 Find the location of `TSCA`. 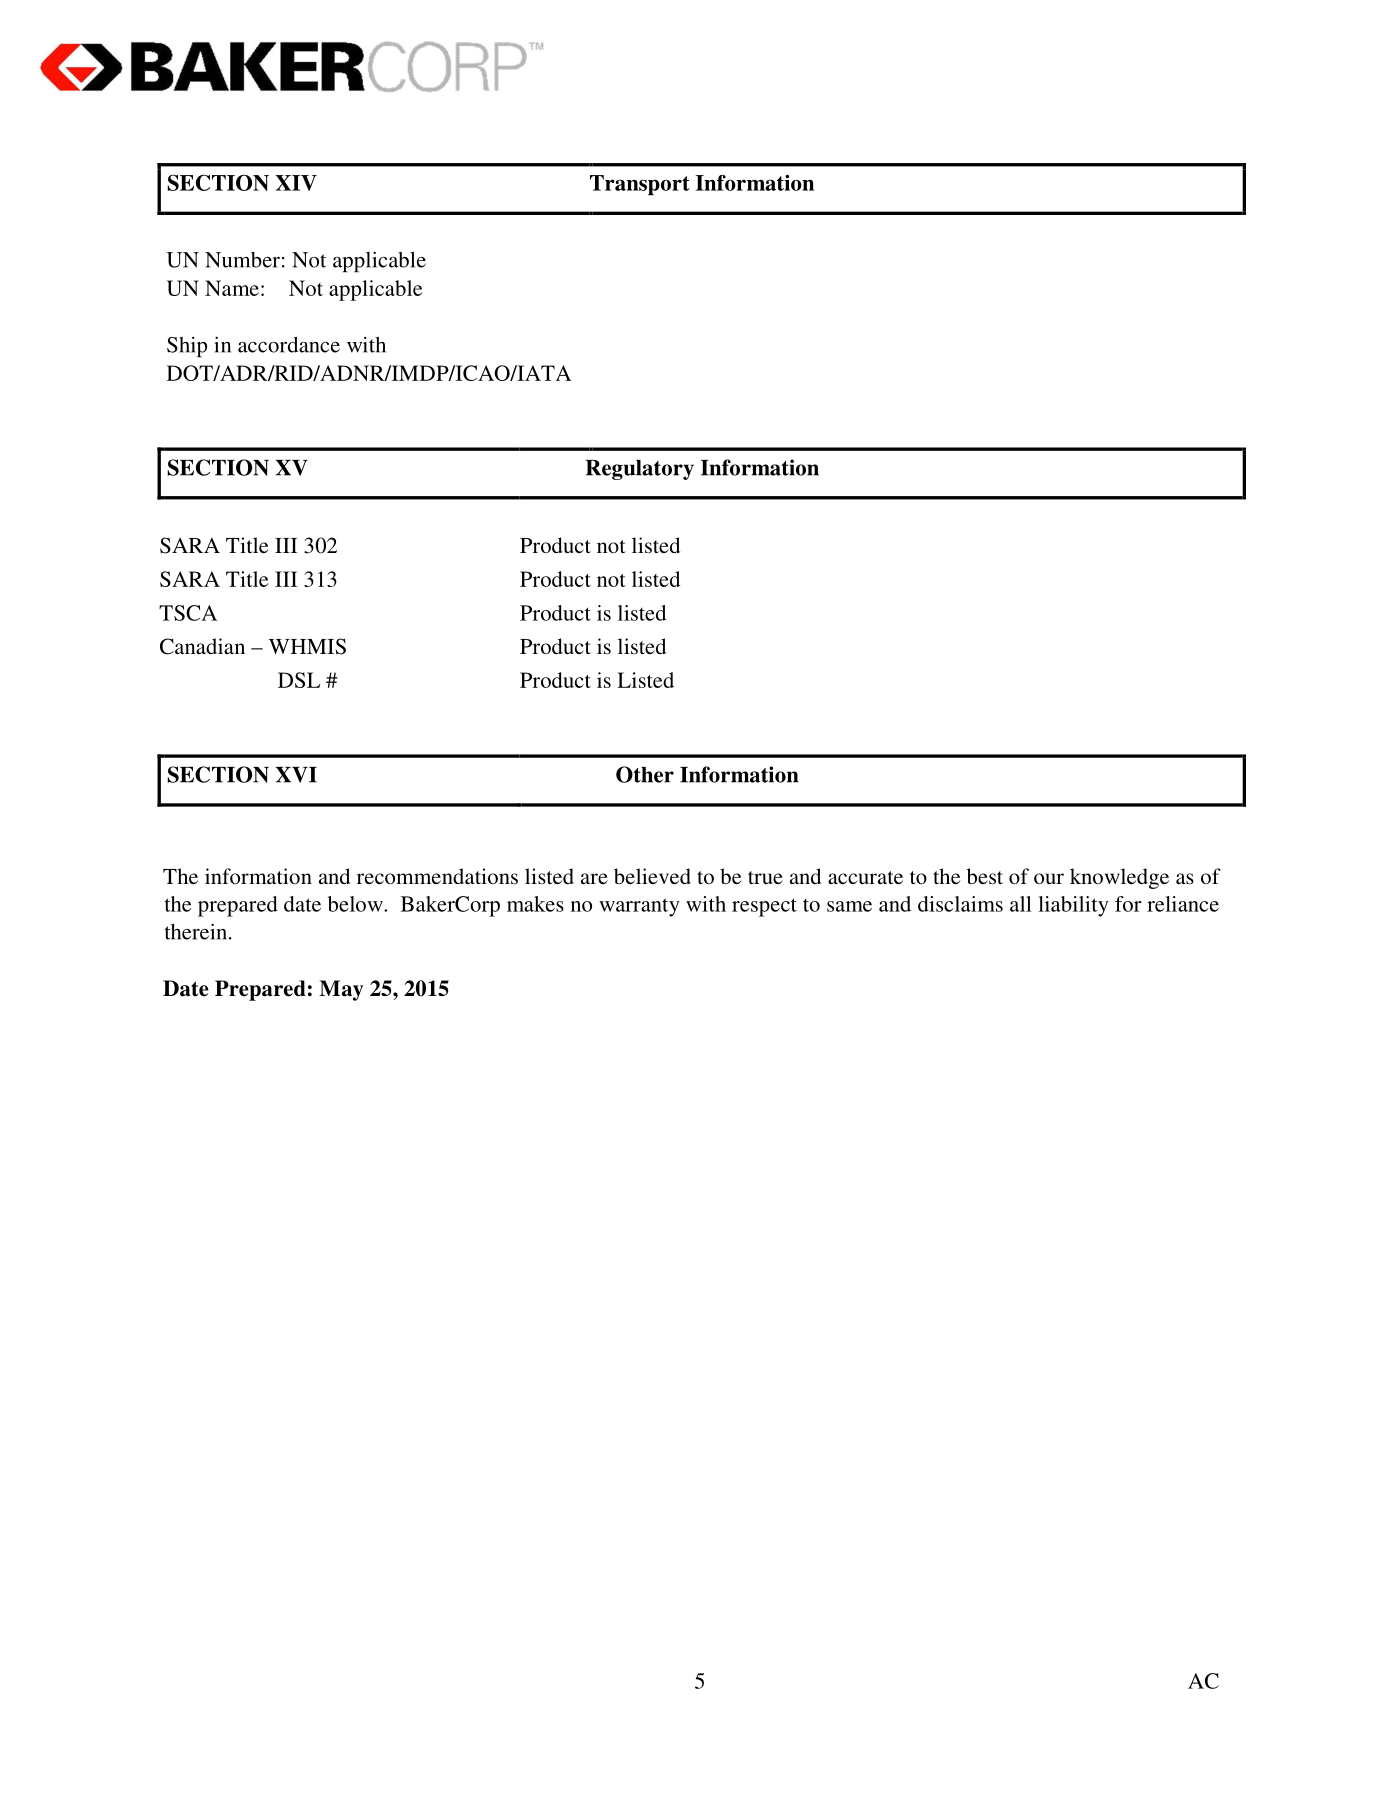

TSCA is located at coordinates (188, 613).
